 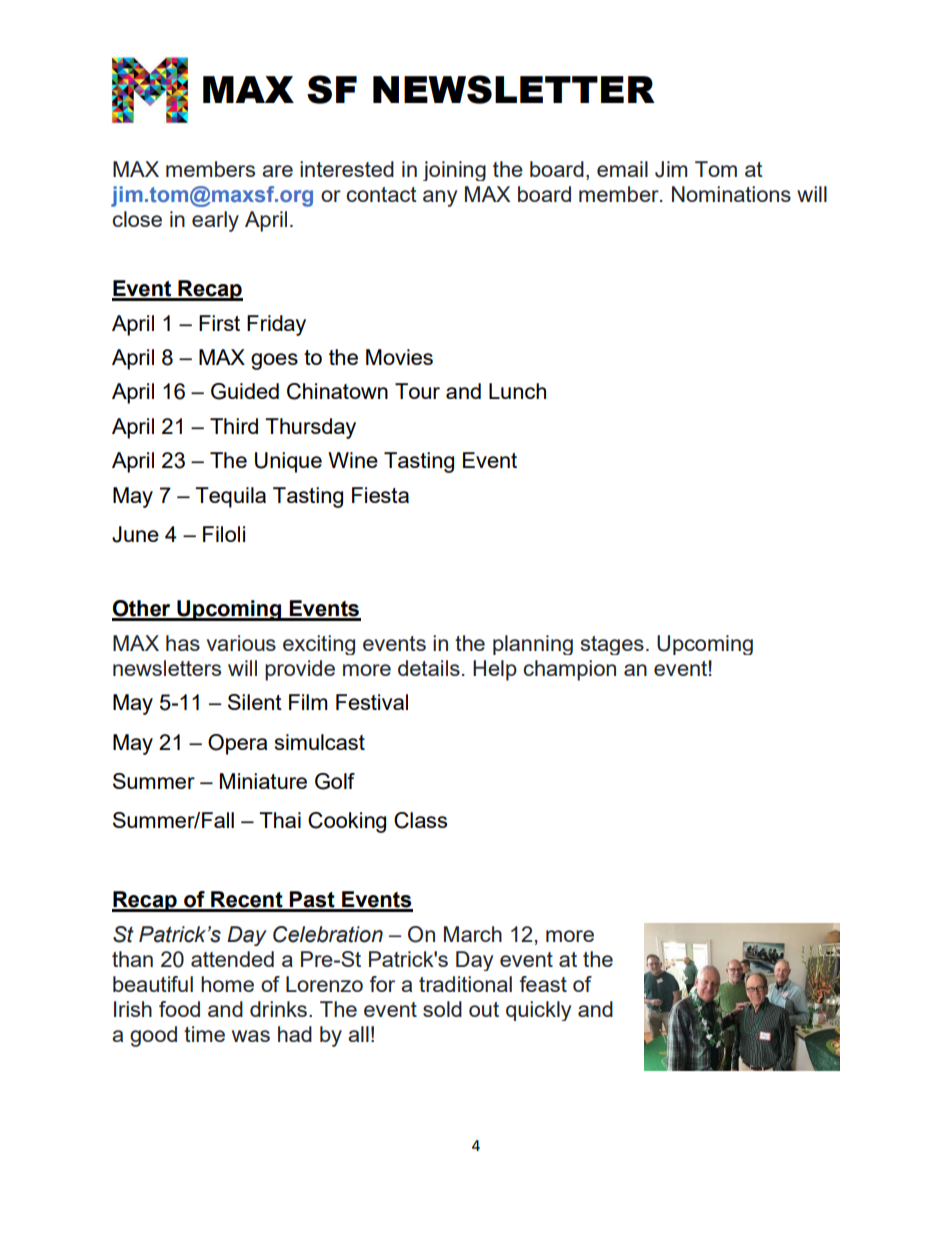 I want to click on has, so click(x=183, y=643).
